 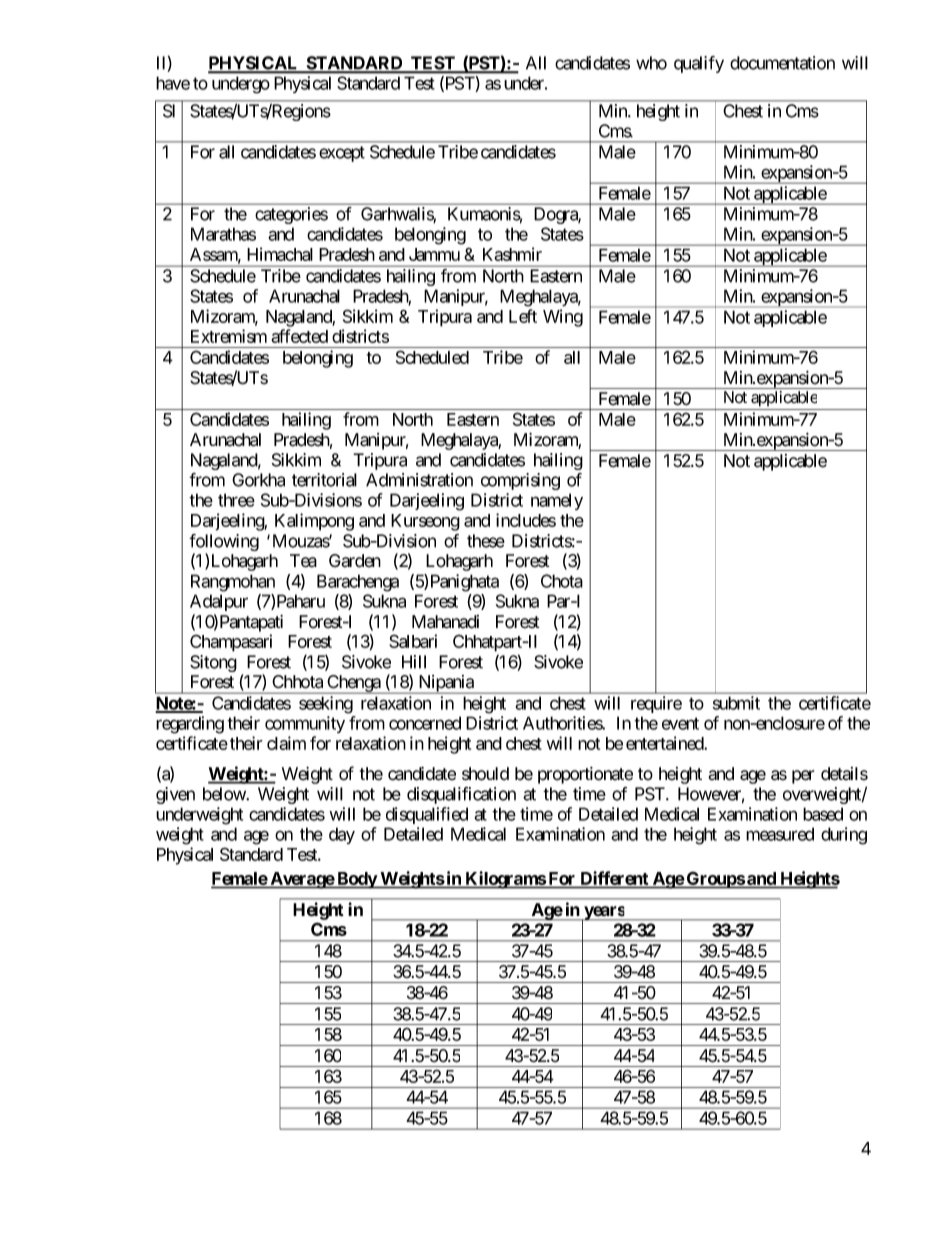 What do you see at coordinates (342, 835) in the image?
I see `day` at bounding box center [342, 835].
